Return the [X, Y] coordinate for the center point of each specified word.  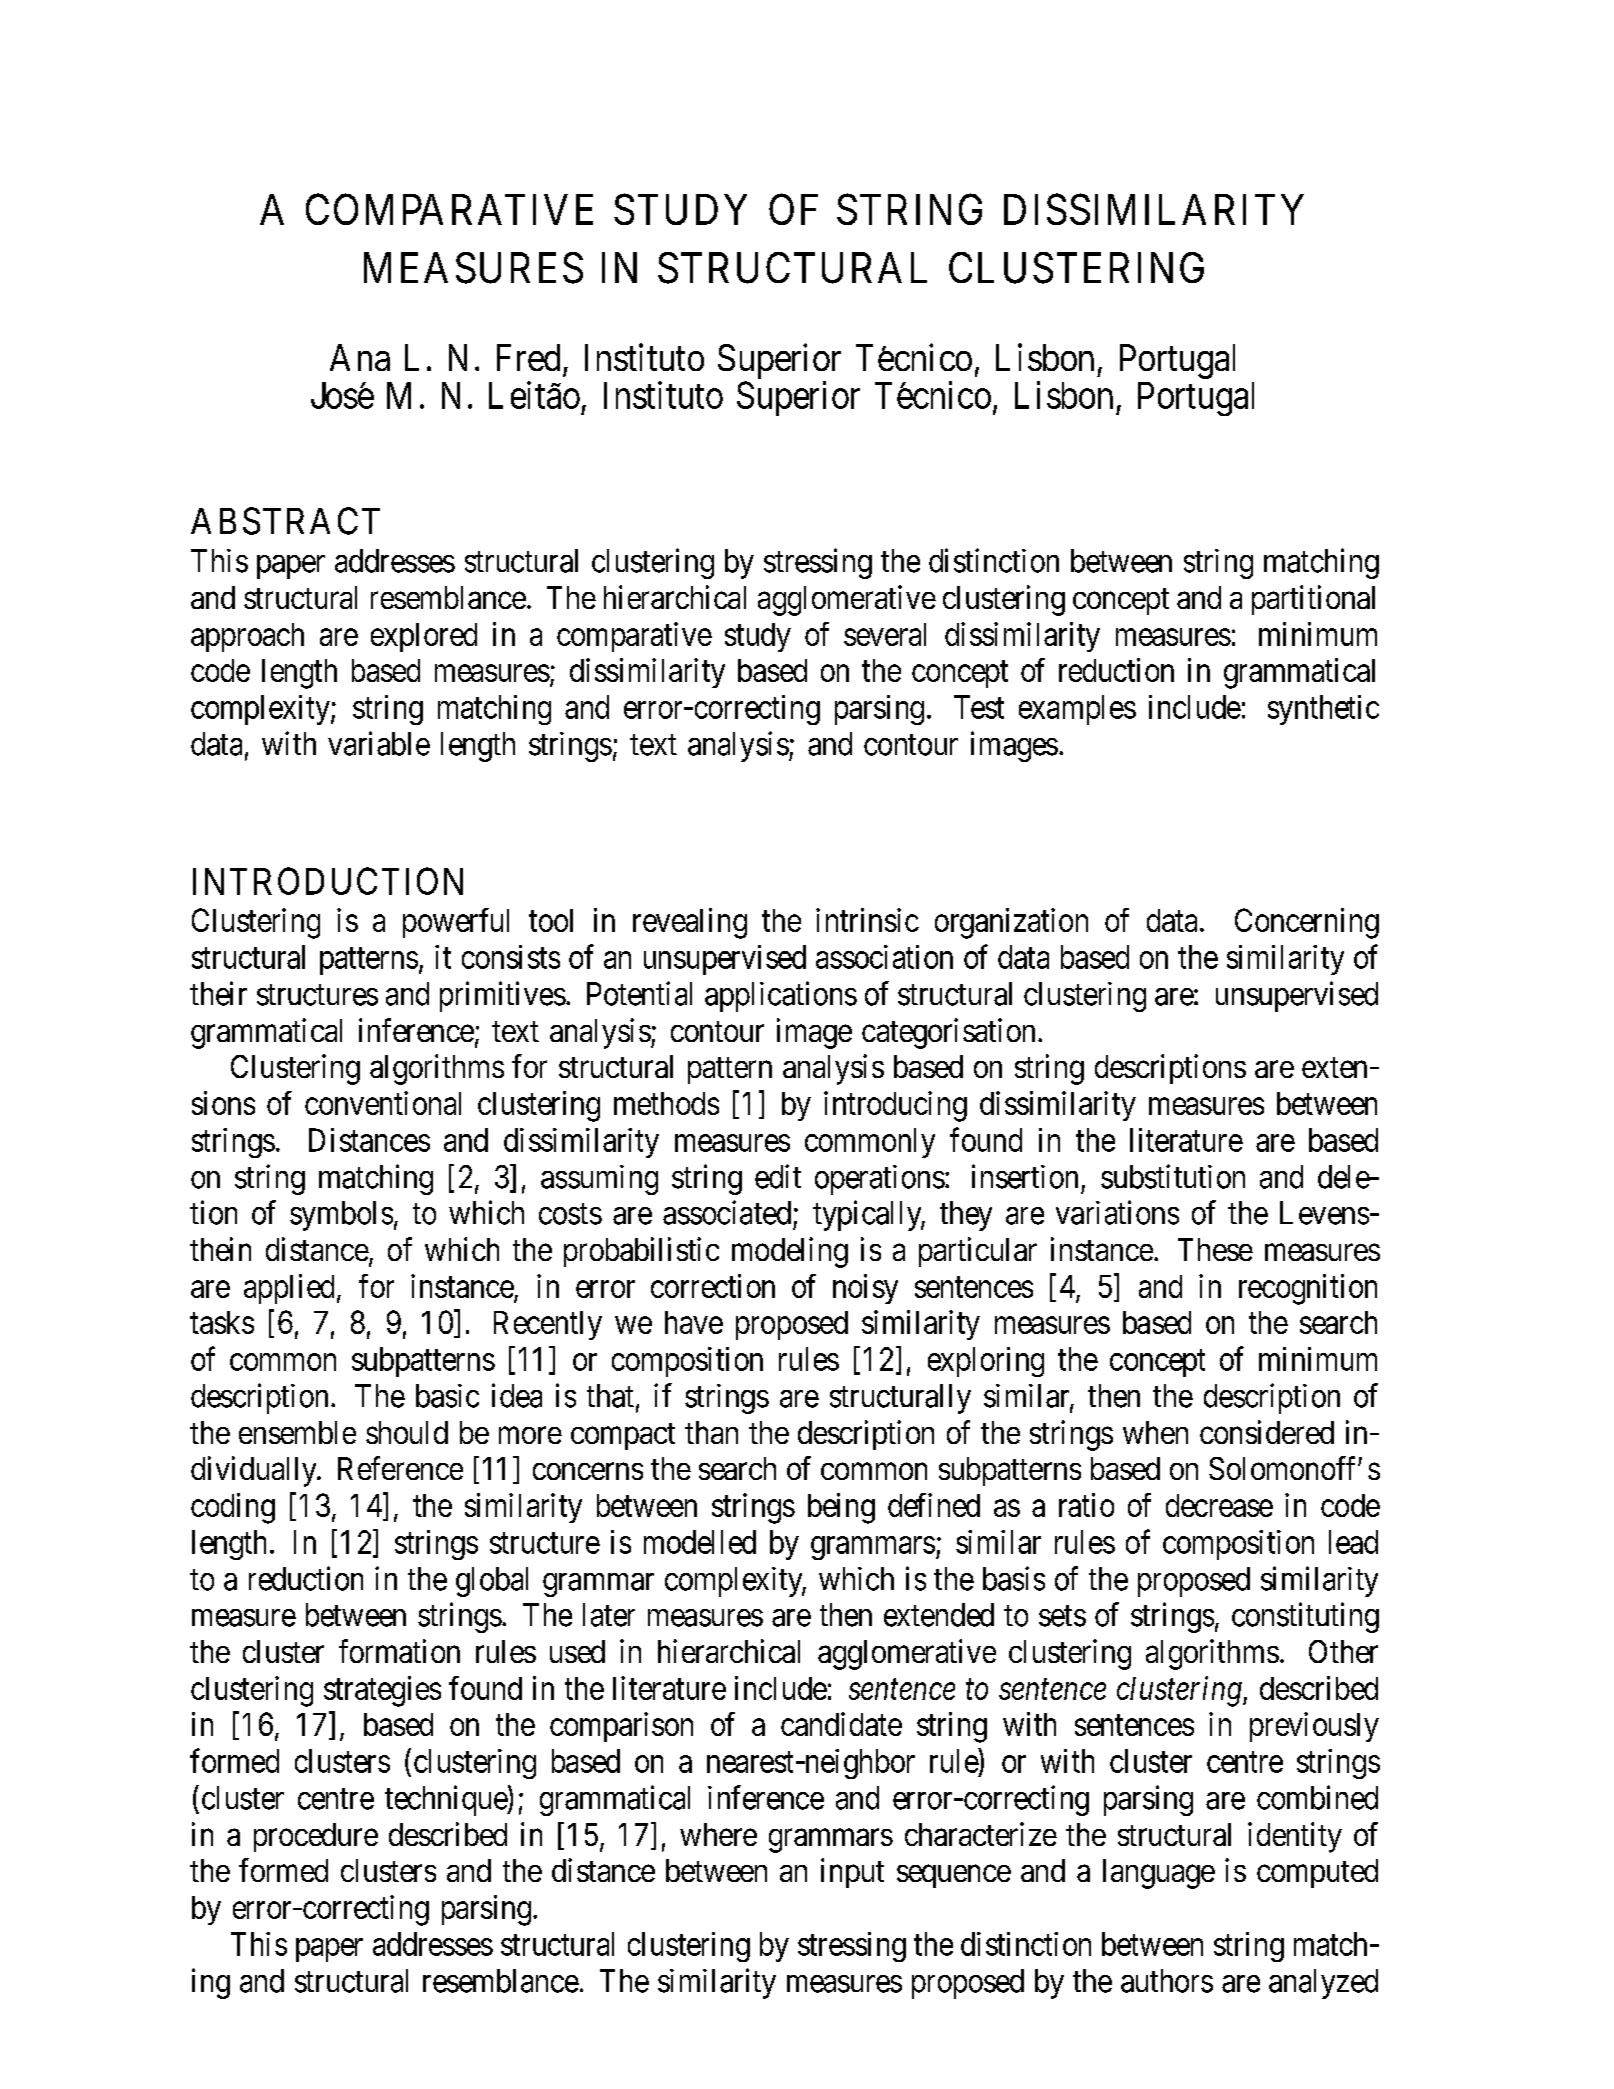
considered [1267, 1432]
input [852, 1873]
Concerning [1307, 923]
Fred [528, 357]
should [407, 1432]
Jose [342, 395]
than [711, 1432]
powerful [456, 923]
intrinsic [867, 920]
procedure [316, 1837]
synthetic [1323, 710]
